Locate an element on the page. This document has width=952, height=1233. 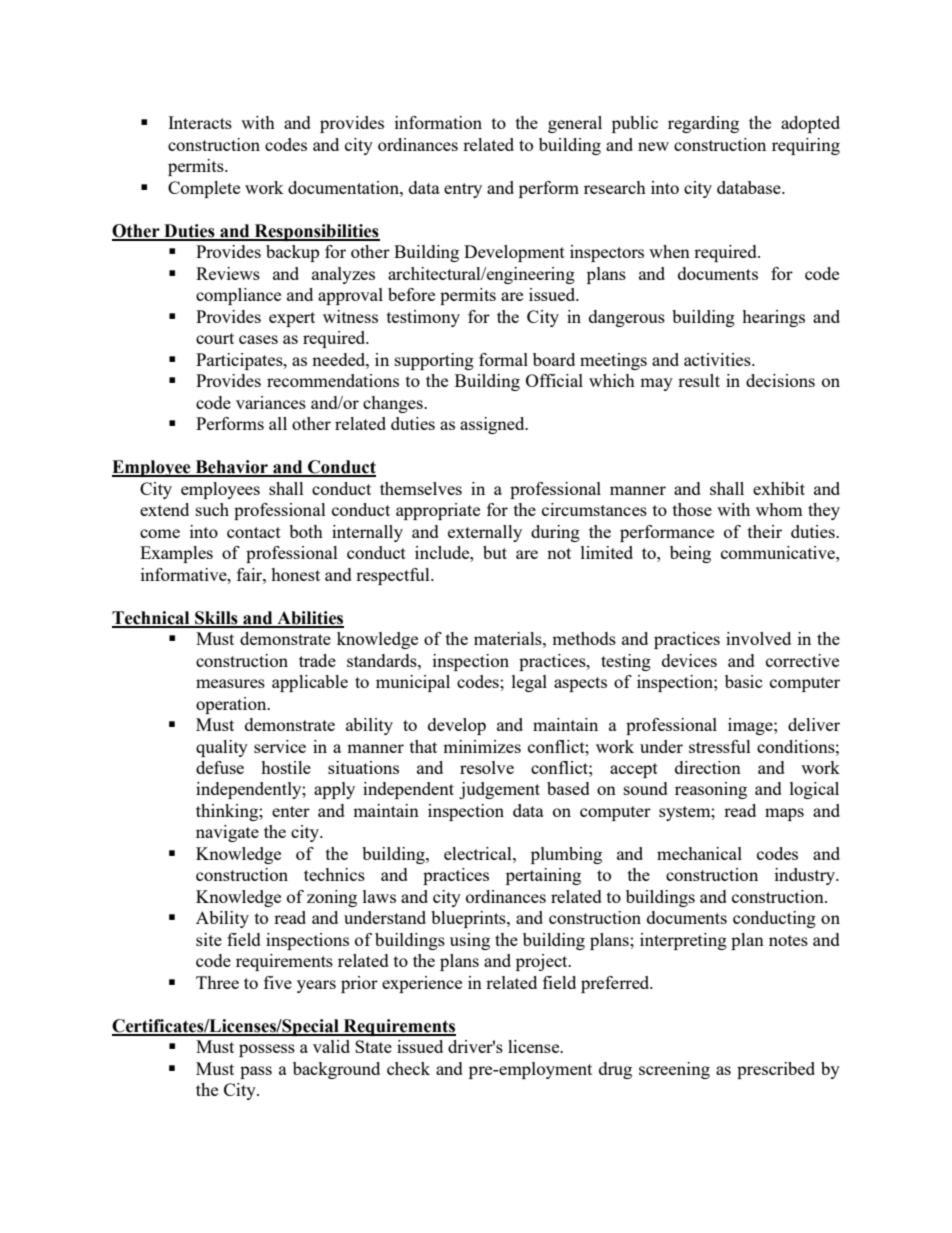
exhibit is located at coordinates (779, 488).
